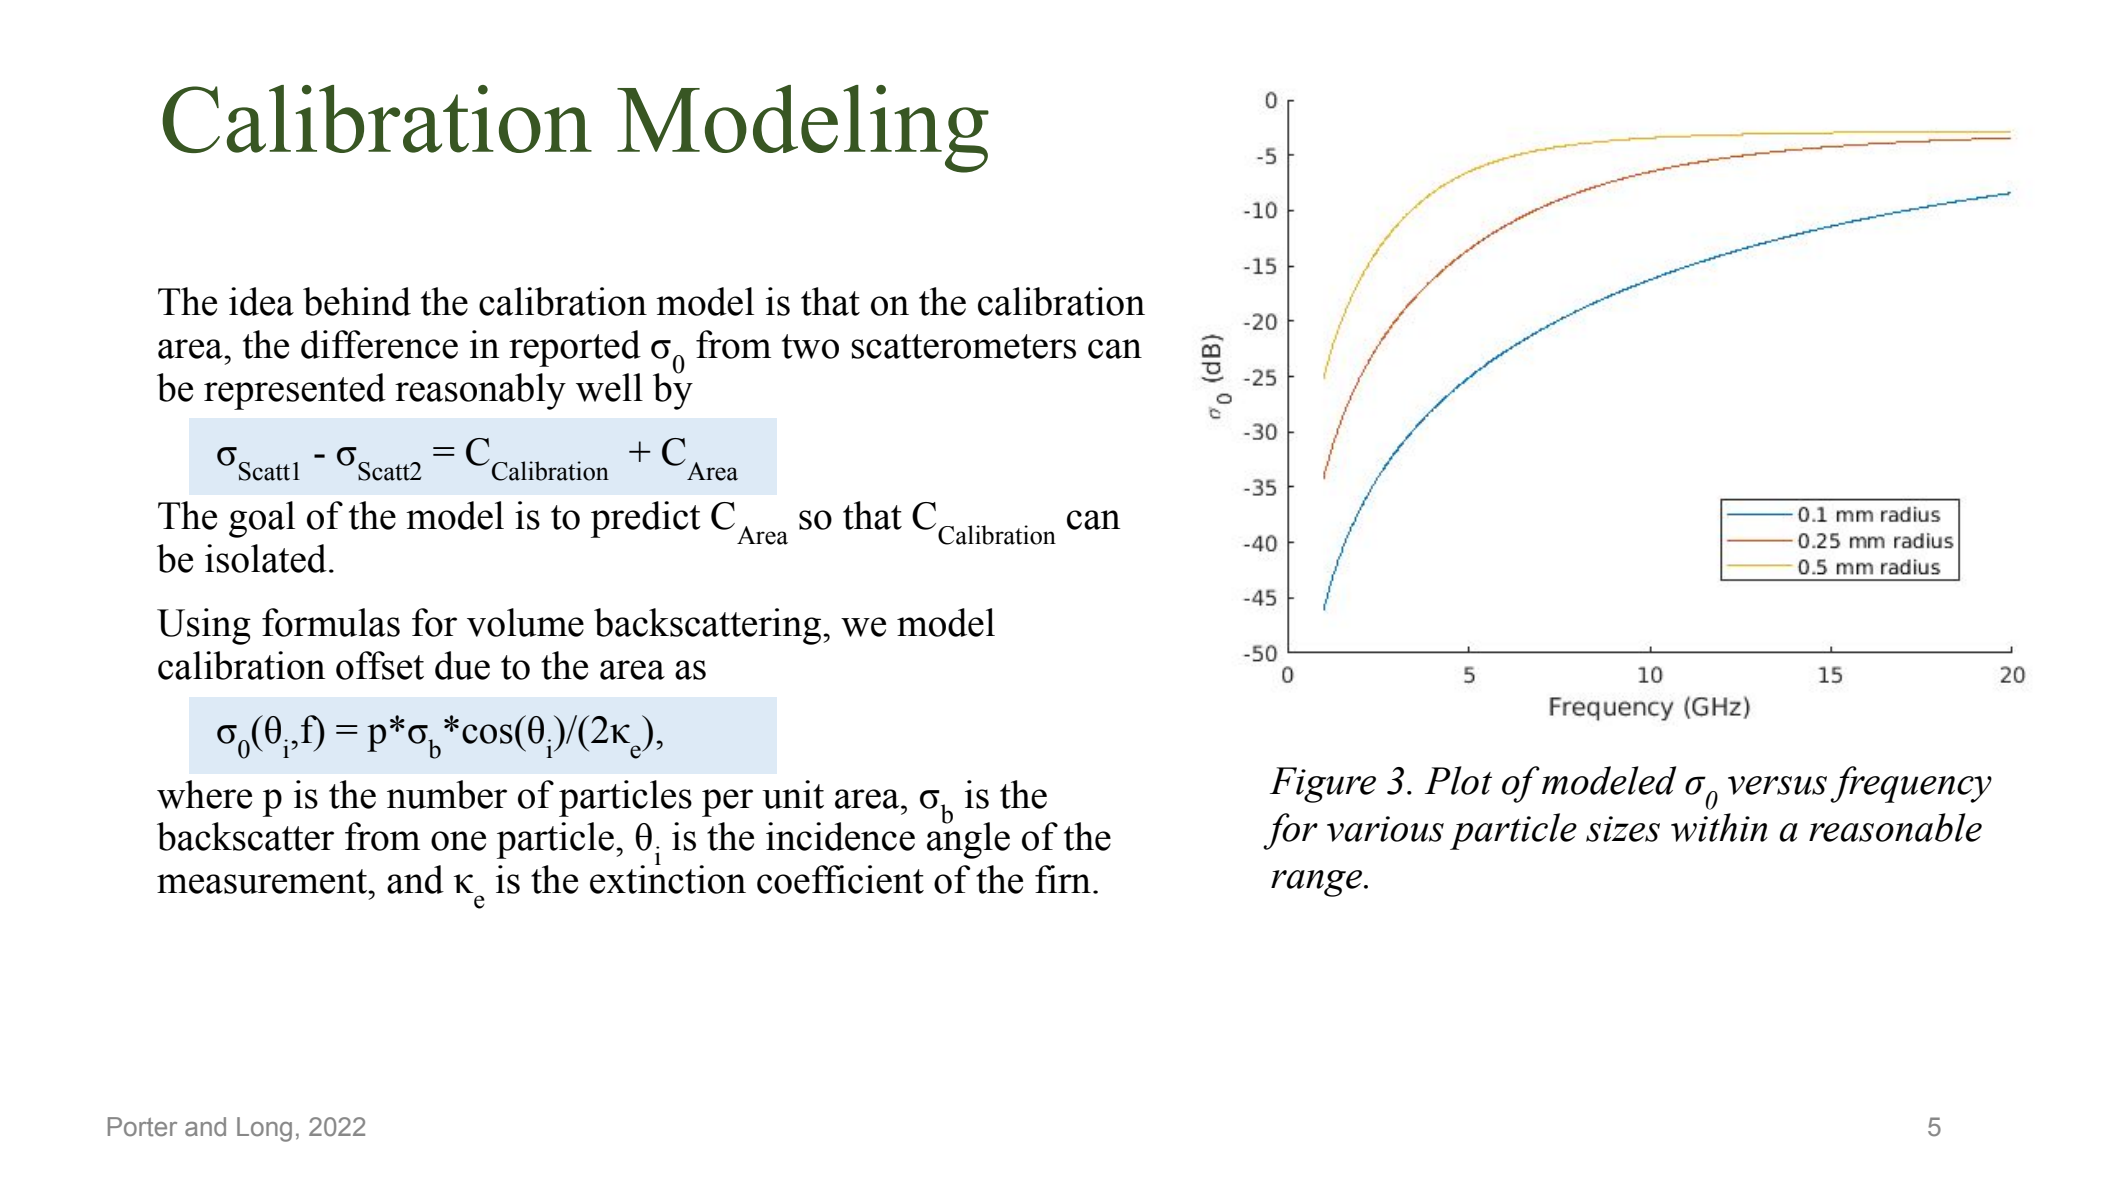 Image resolution: width=2101 pixels, height=1182 pixels. What do you see at coordinates (646, 519) in the screenshot?
I see `predict` at bounding box center [646, 519].
